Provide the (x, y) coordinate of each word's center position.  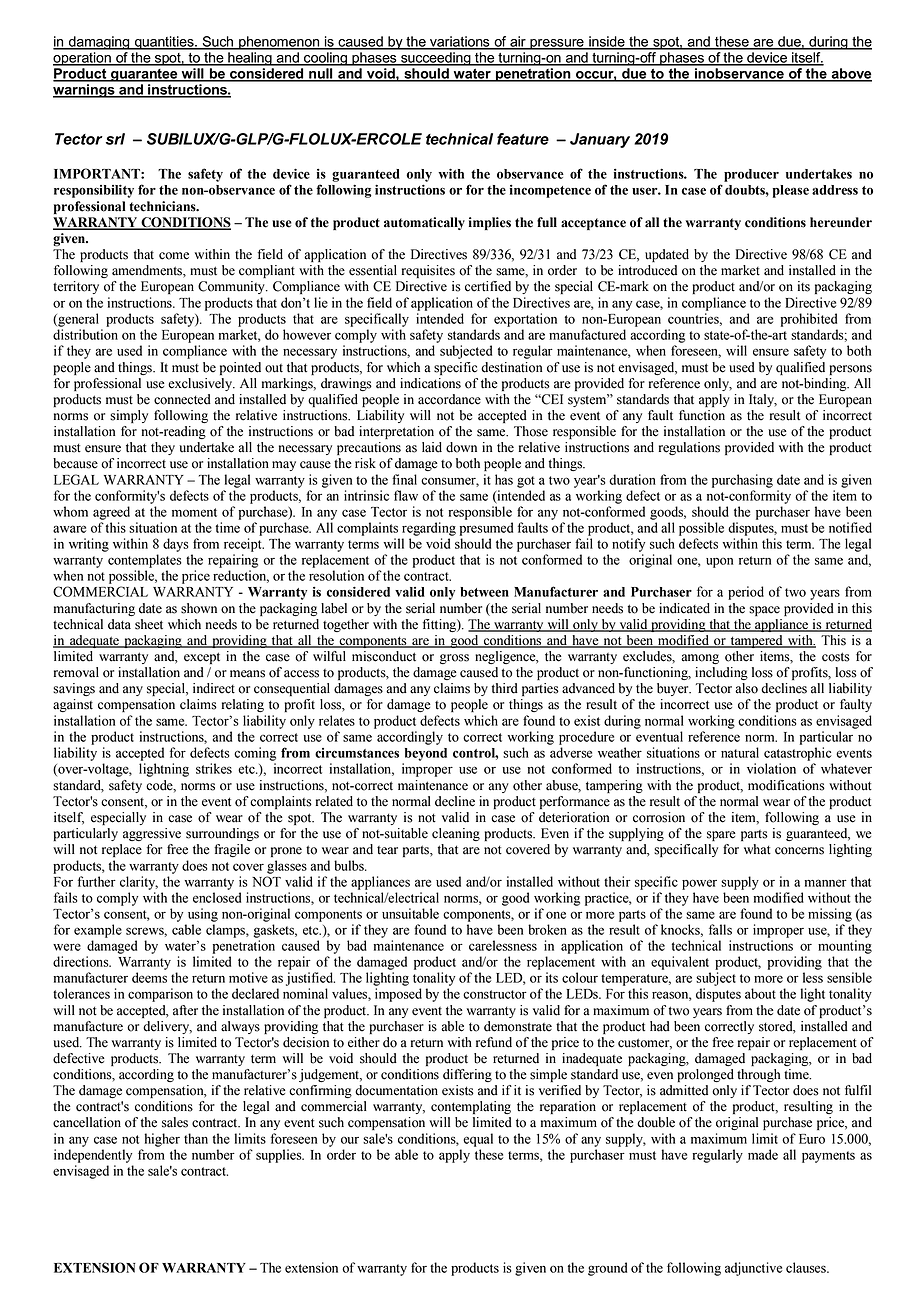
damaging (99, 43)
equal (478, 1140)
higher (162, 1140)
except (202, 658)
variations (460, 42)
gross (454, 659)
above (851, 74)
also (746, 688)
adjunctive (753, 1269)
